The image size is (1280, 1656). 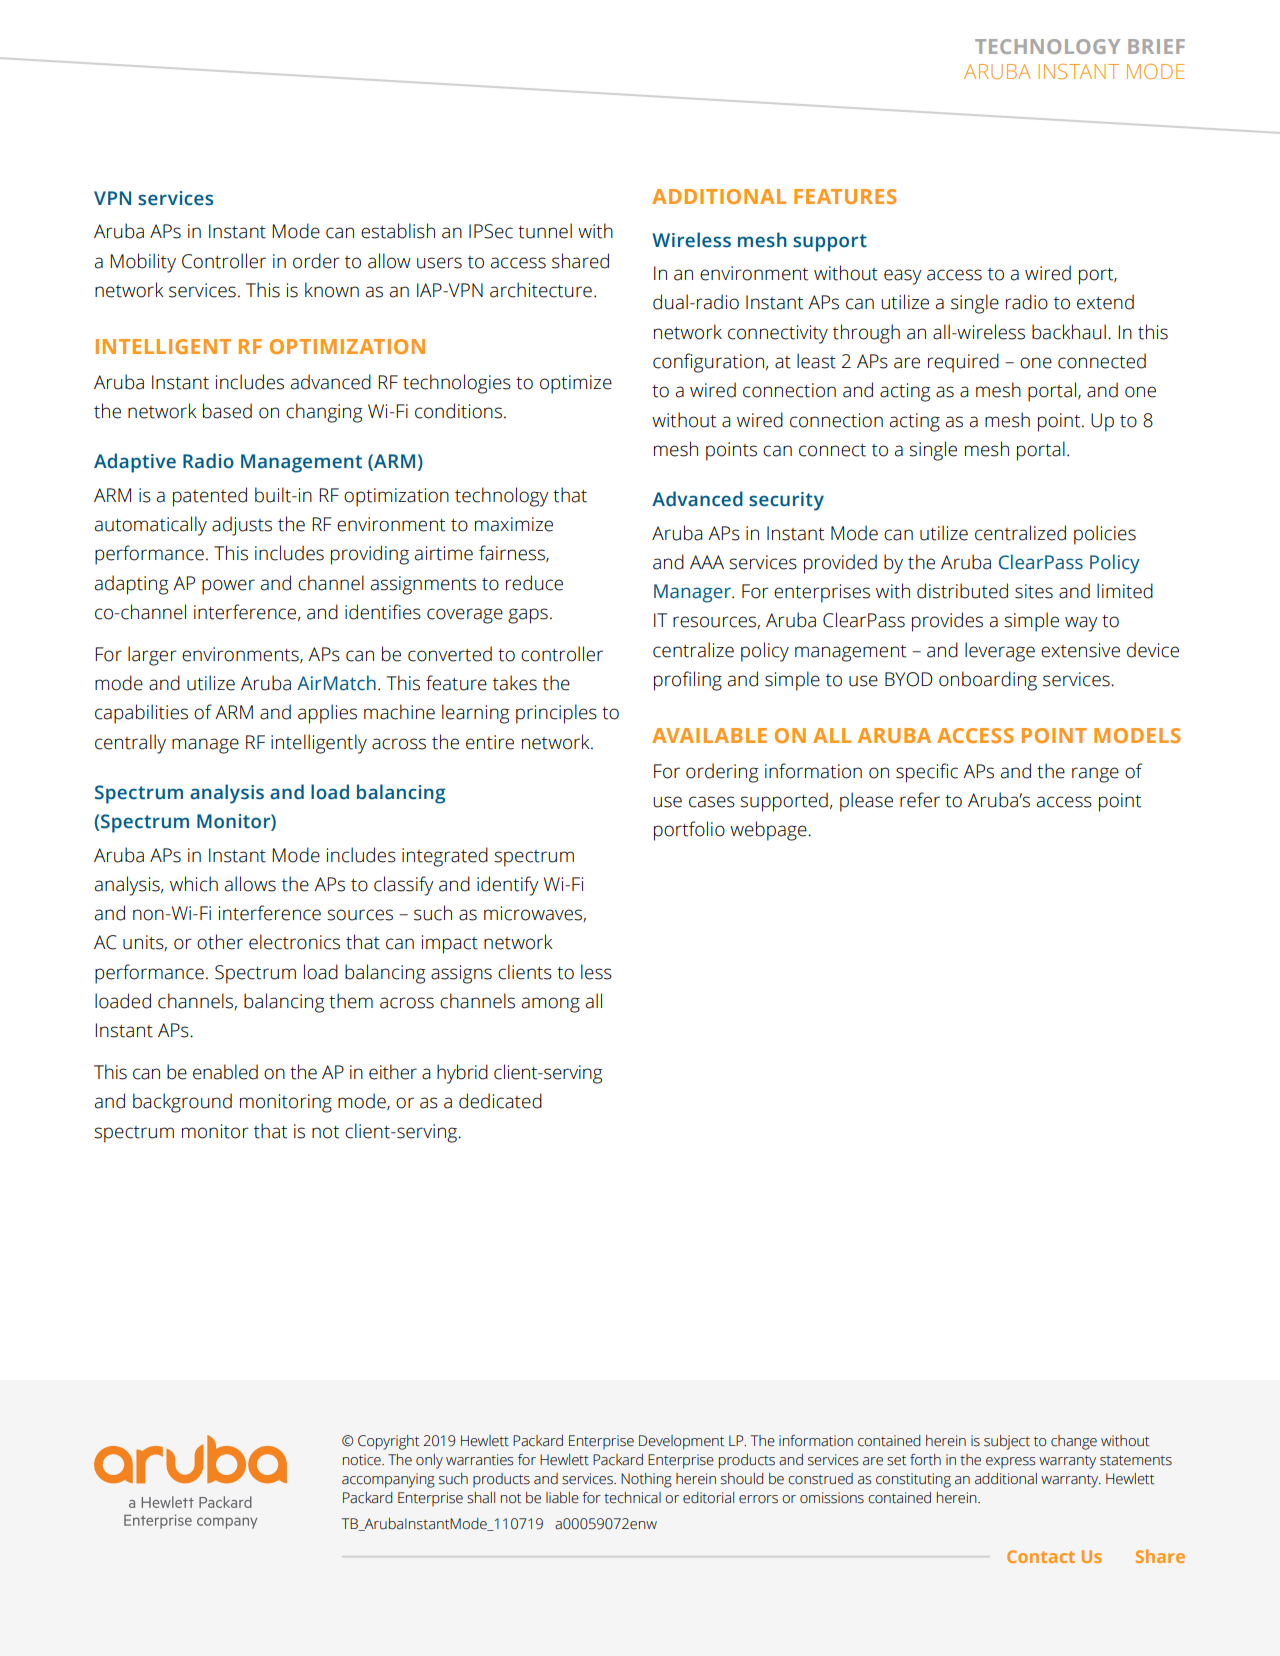 What do you see at coordinates (1156, 46) in the document?
I see `BRIEF` at bounding box center [1156, 46].
